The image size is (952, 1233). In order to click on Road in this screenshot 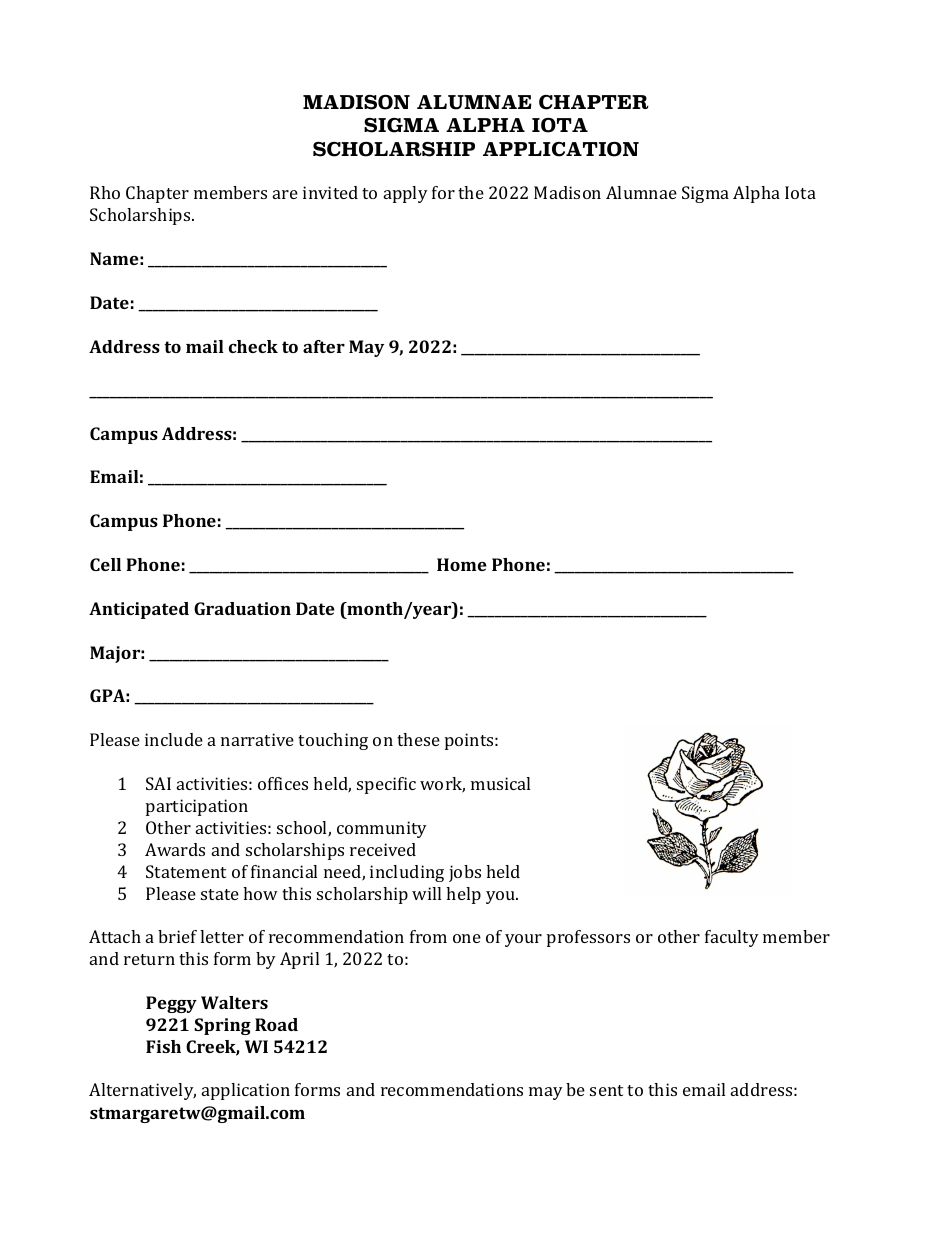, I will do `click(276, 1024)`.
